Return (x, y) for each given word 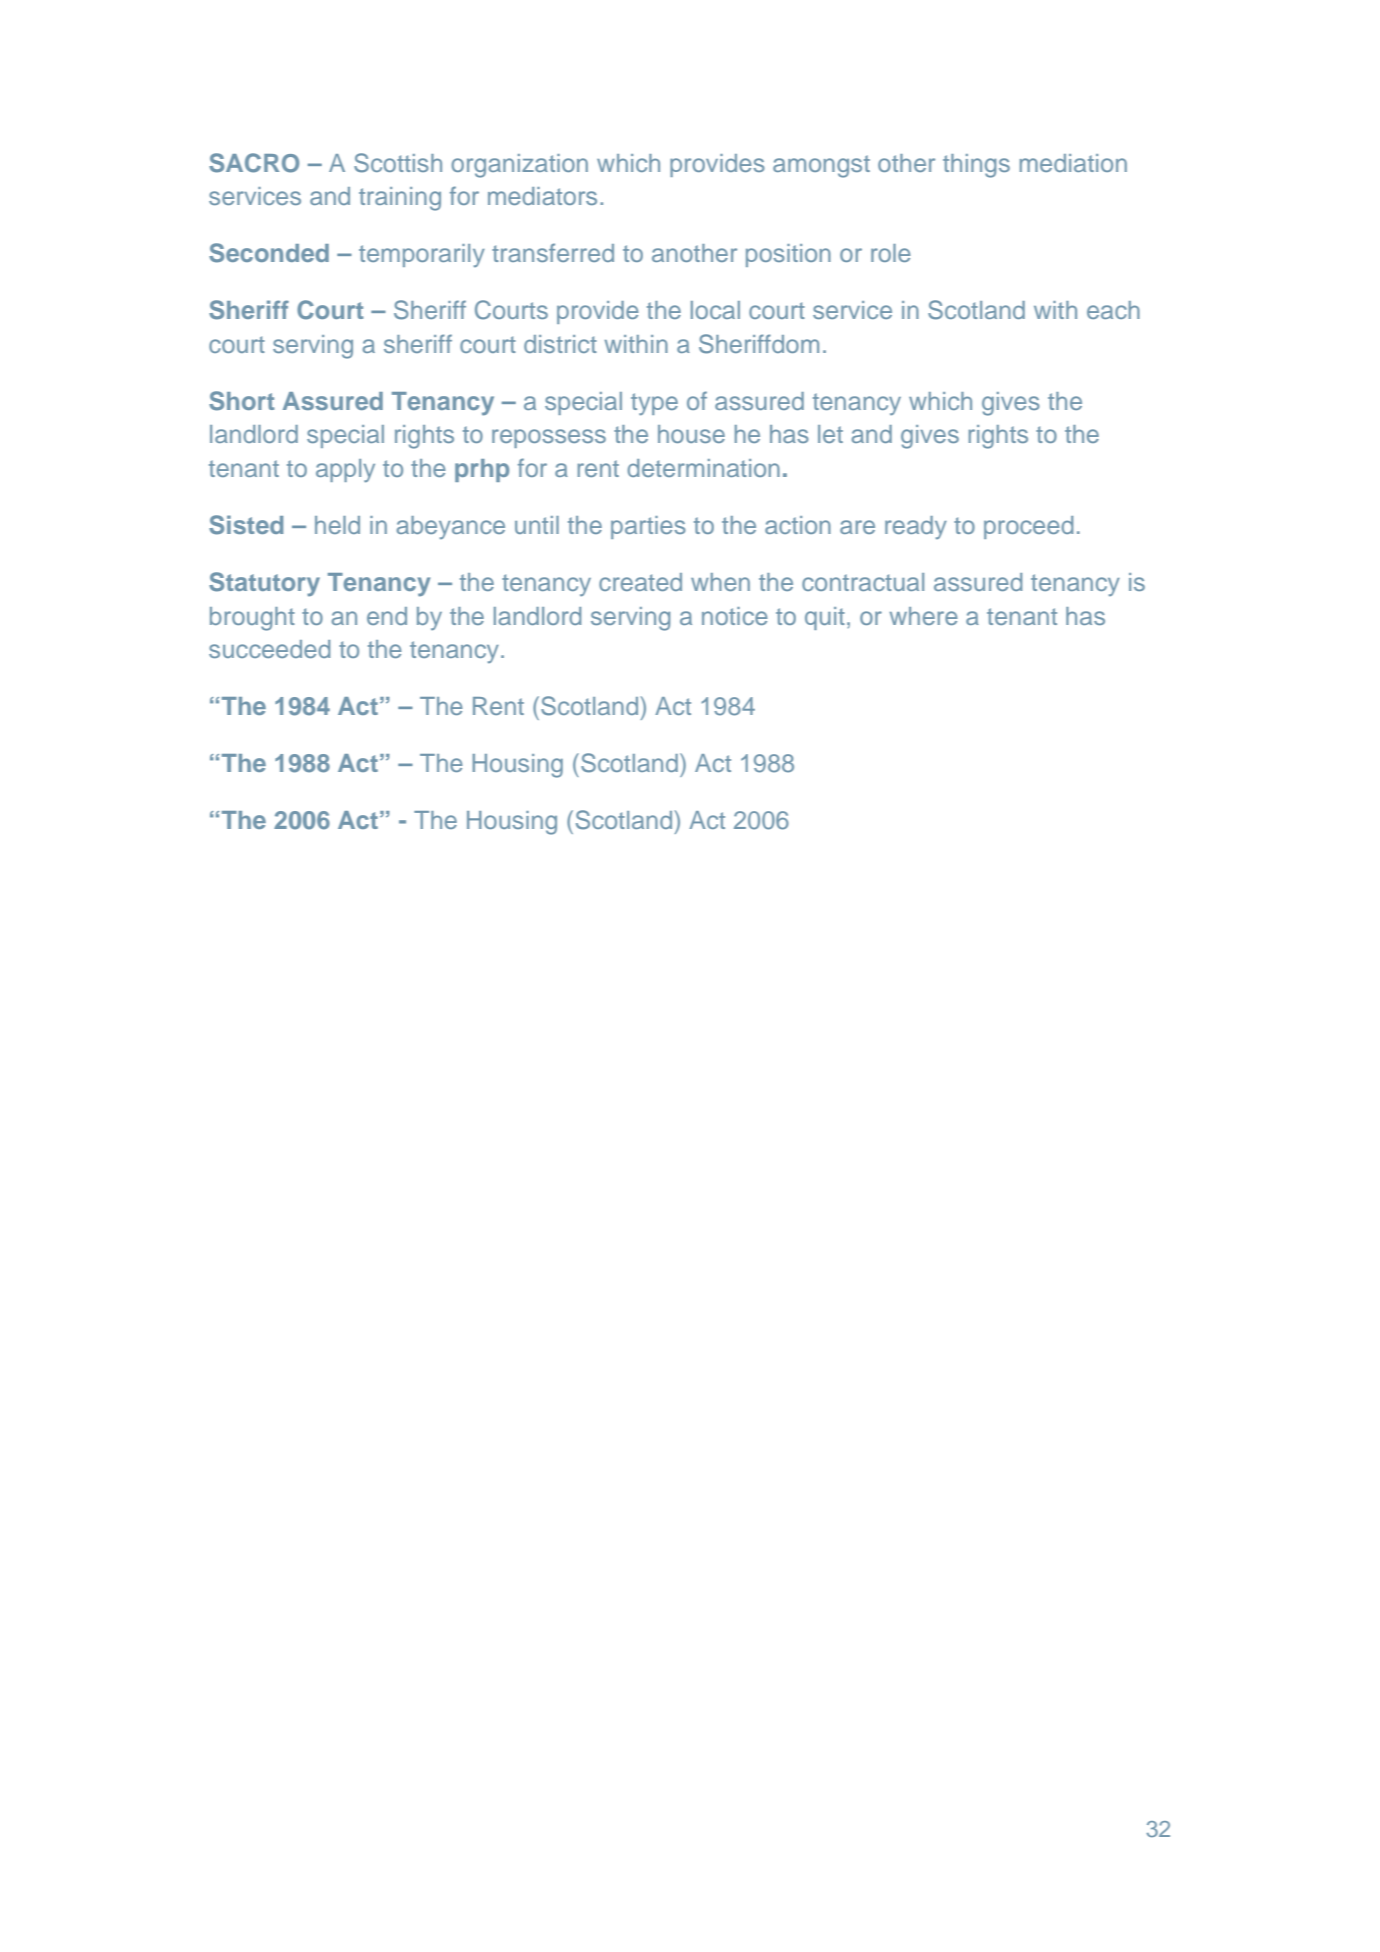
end (387, 616)
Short (242, 401)
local (715, 310)
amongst (821, 166)
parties (648, 527)
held (337, 525)
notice (735, 616)
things (976, 166)
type (654, 404)
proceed (1028, 527)
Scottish (398, 163)
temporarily (422, 255)
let (830, 434)
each (1113, 310)
